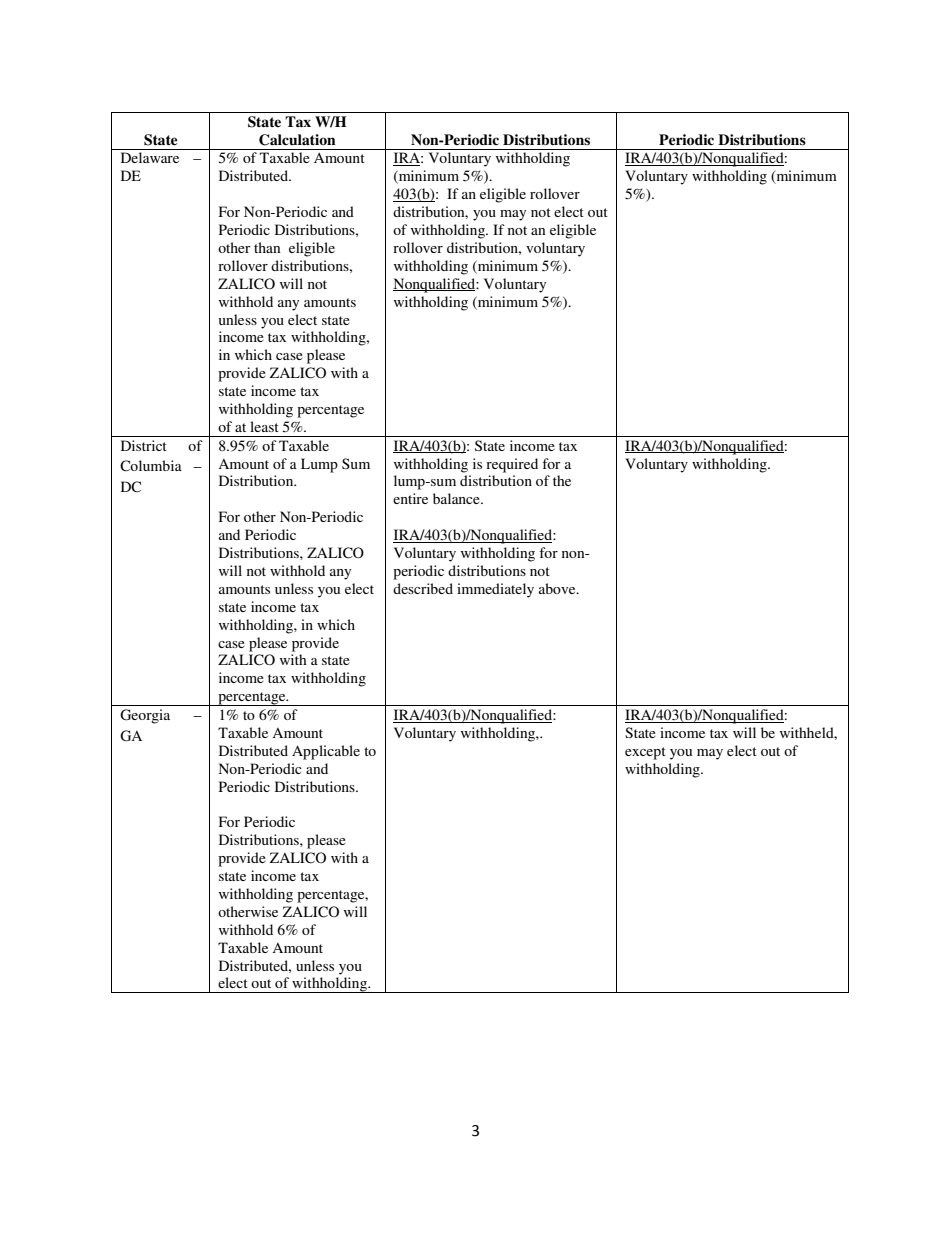  What do you see at coordinates (151, 466) in the screenshot?
I see `Columbia` at bounding box center [151, 466].
